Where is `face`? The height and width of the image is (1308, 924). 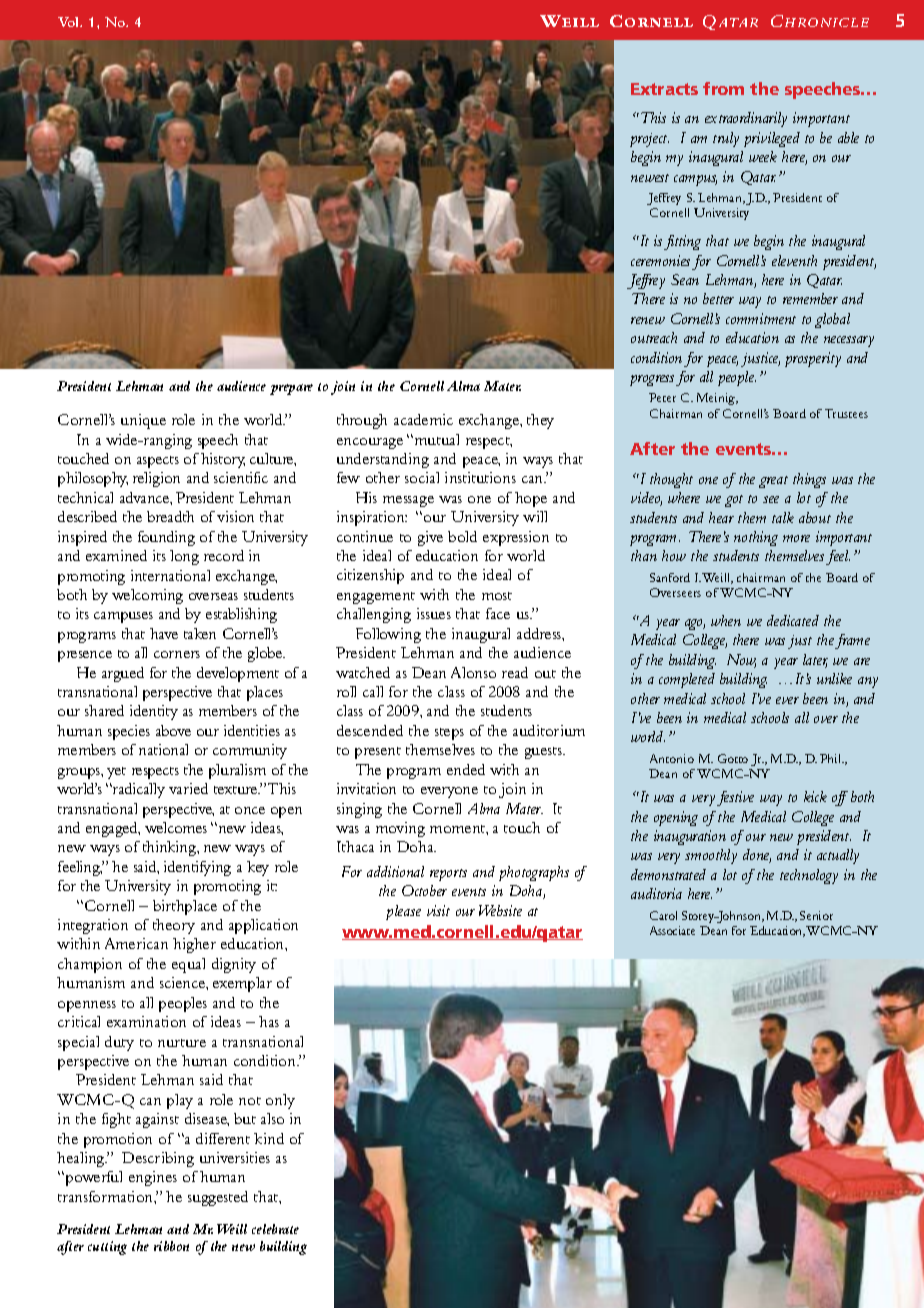 face is located at coordinates (498, 613).
